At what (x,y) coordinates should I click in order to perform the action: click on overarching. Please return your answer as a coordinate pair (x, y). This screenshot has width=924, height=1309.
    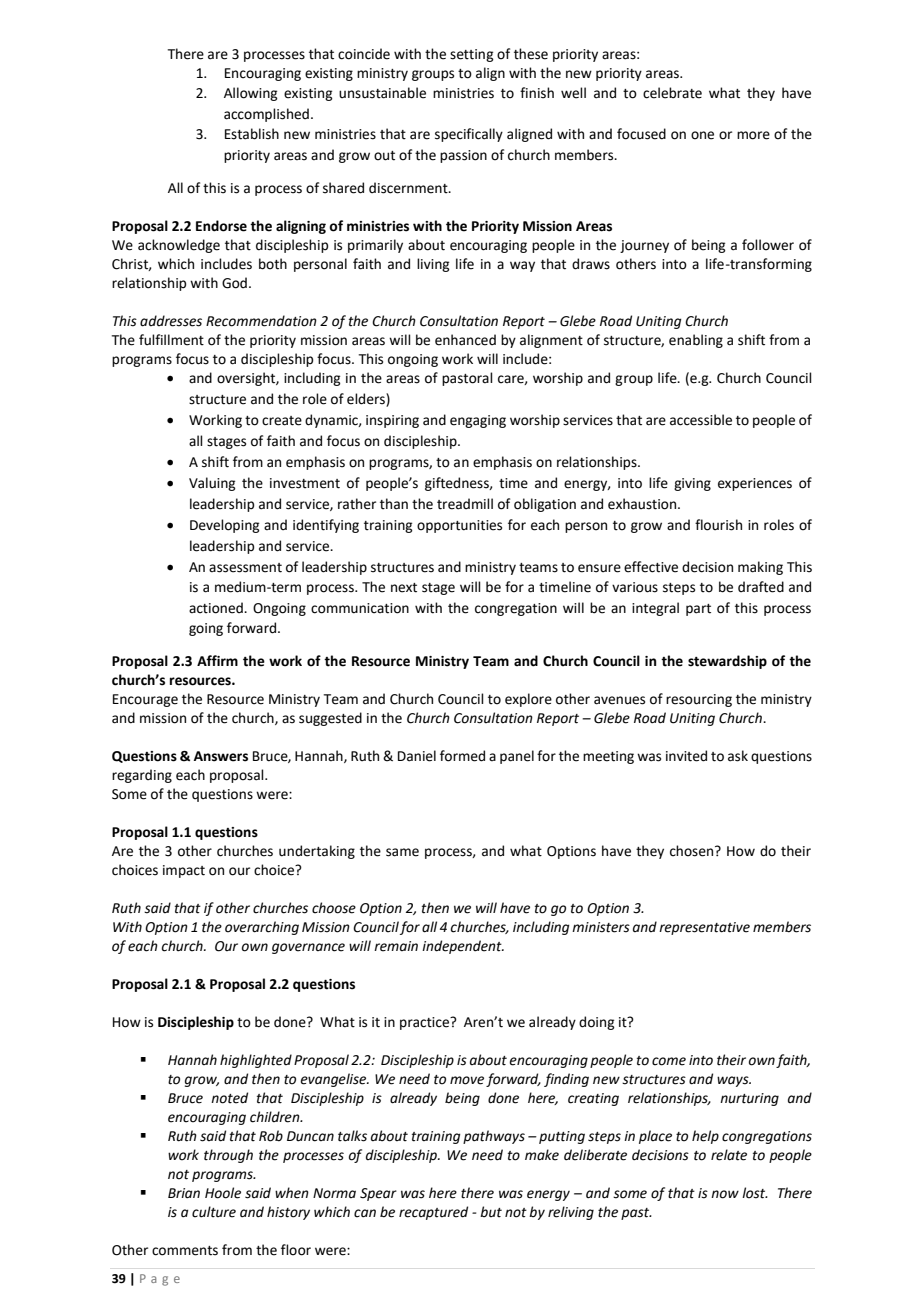
    Looking at the image, I should click on (262, 928).
